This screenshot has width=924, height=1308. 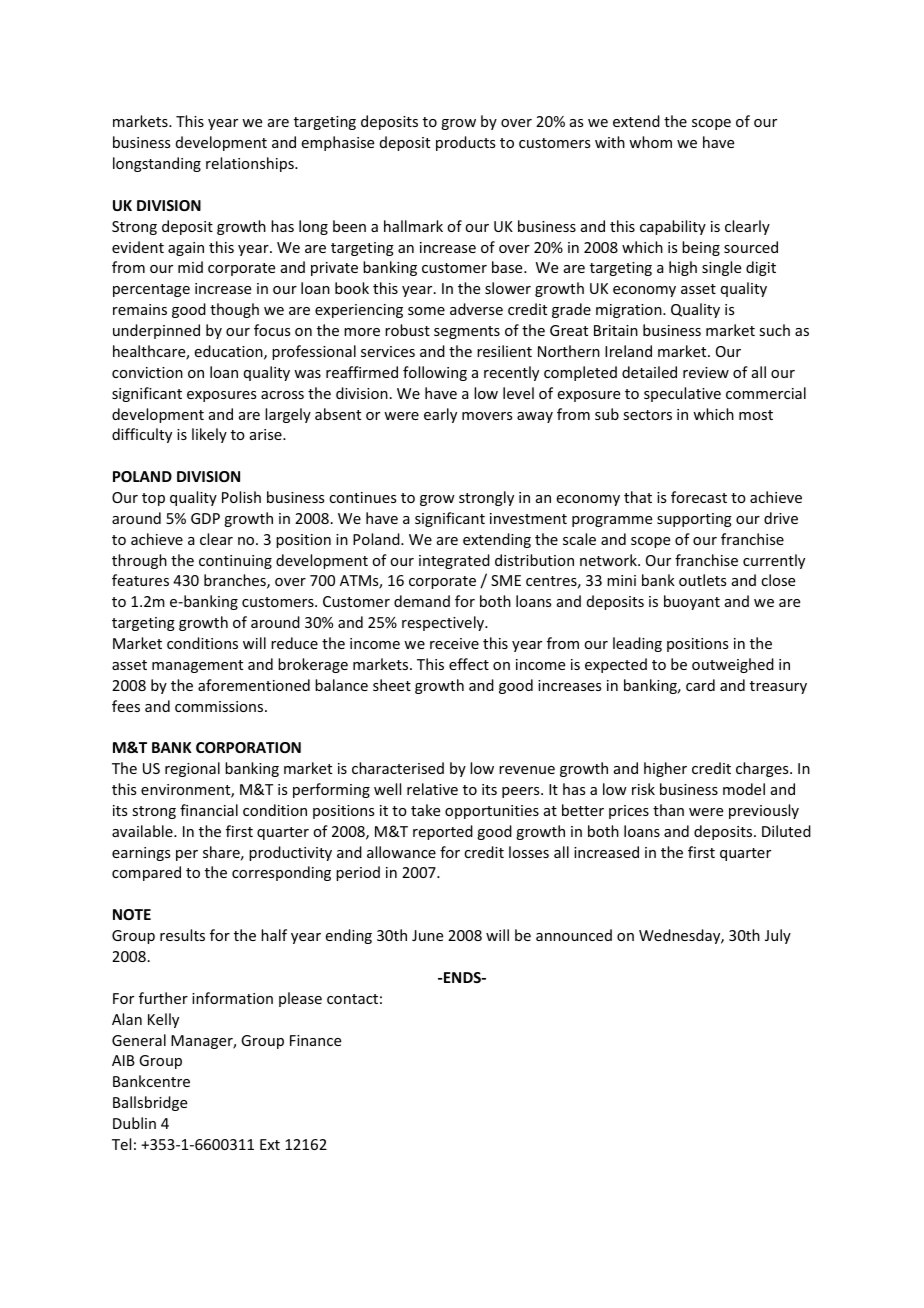 I want to click on forecast, so click(x=699, y=497).
